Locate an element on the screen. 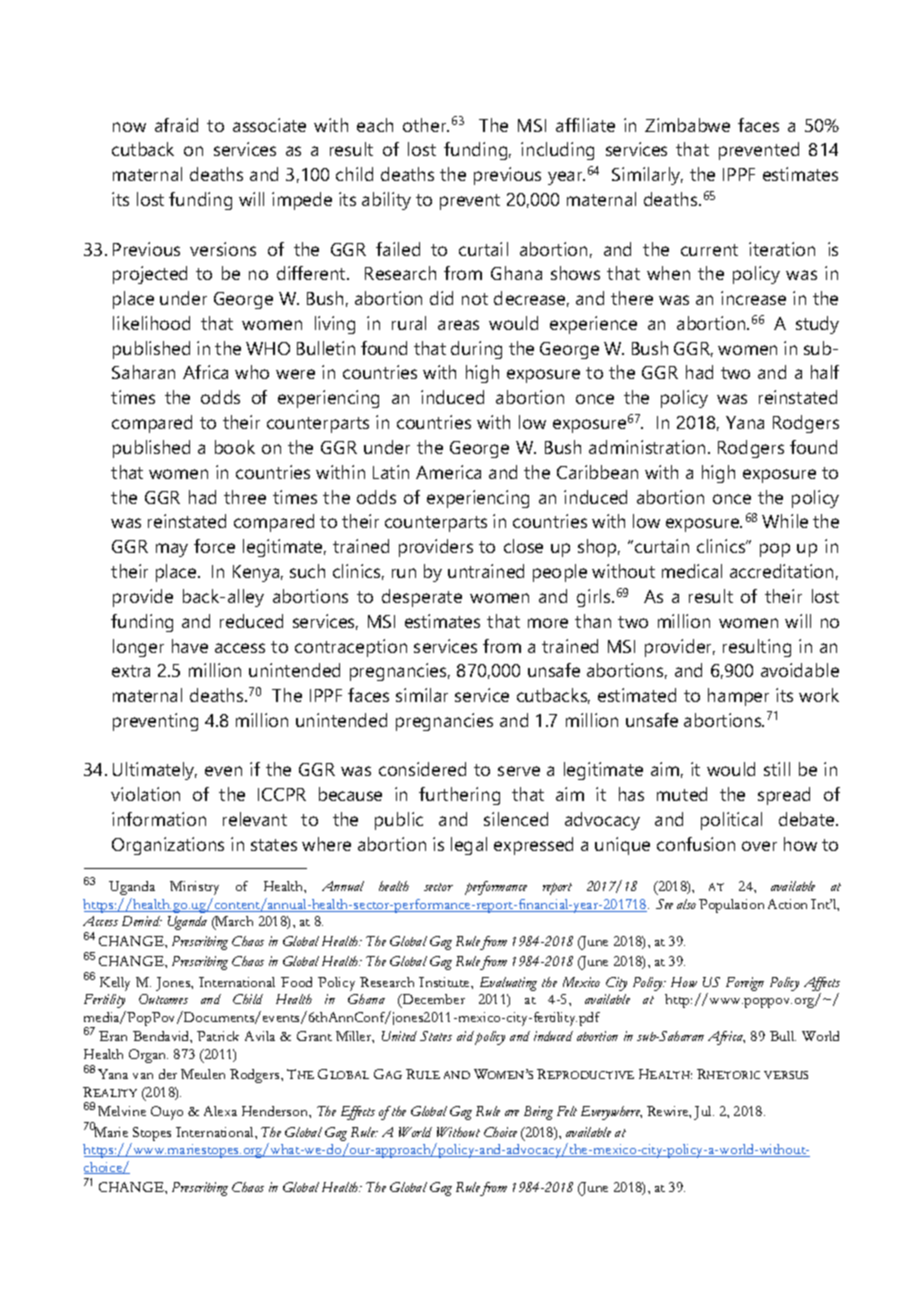 The height and width of the screenshot is (1308, 924). still is located at coordinates (777, 769).
